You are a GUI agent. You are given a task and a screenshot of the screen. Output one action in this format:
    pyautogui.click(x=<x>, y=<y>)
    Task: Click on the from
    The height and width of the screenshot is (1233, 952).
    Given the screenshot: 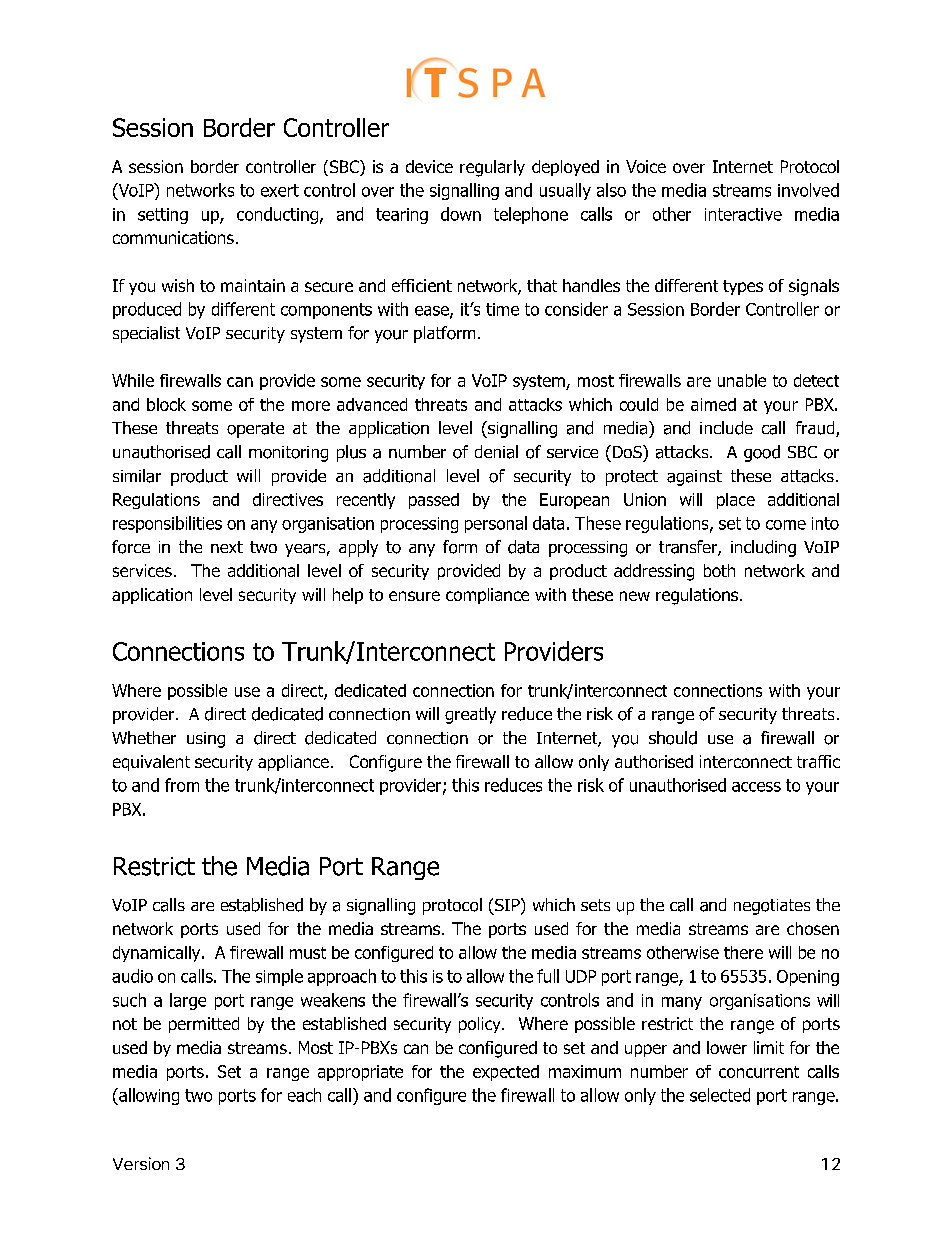 What is the action you would take?
    pyautogui.click(x=182, y=785)
